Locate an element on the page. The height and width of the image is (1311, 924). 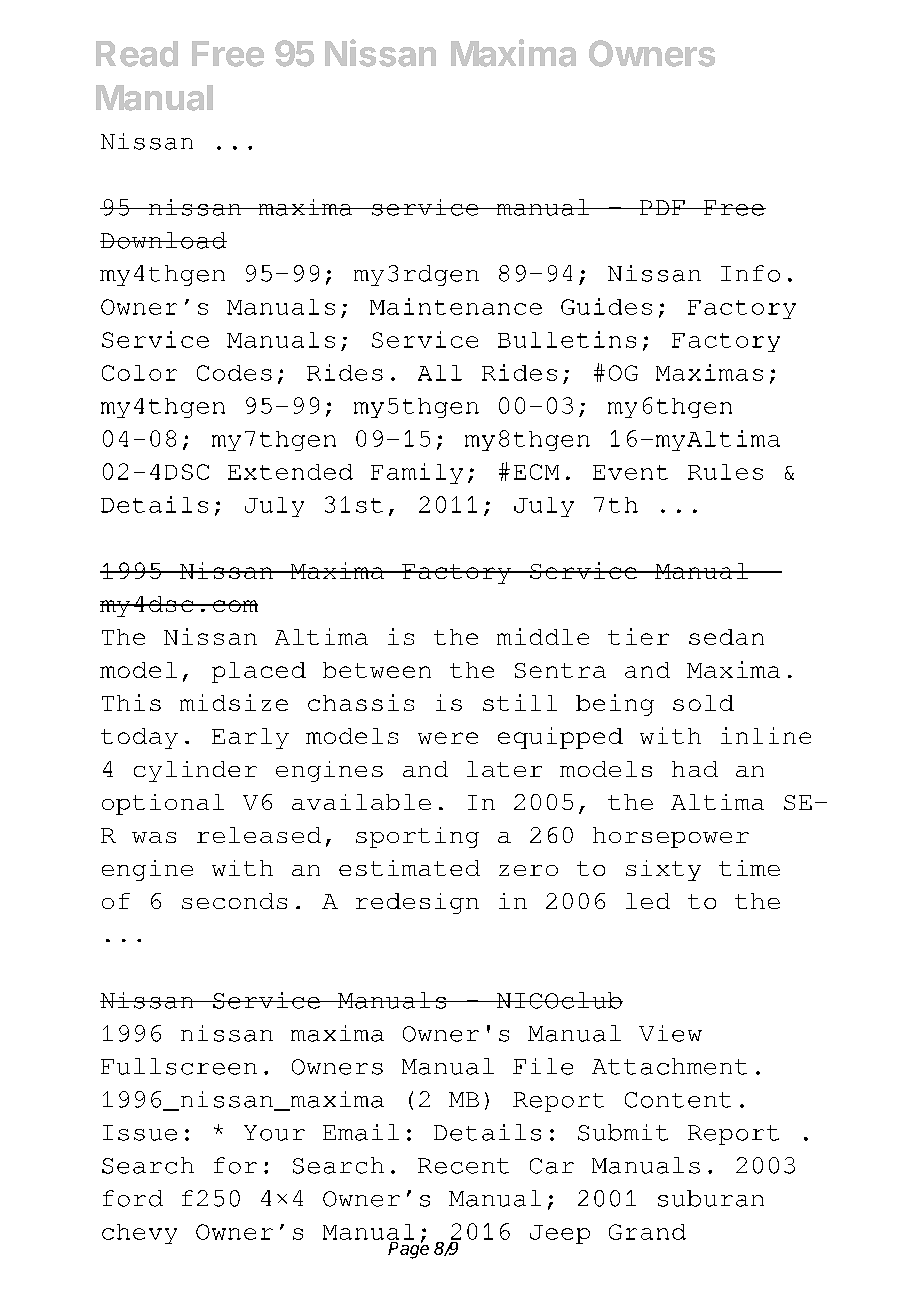
sedan is located at coordinates (726, 637).
